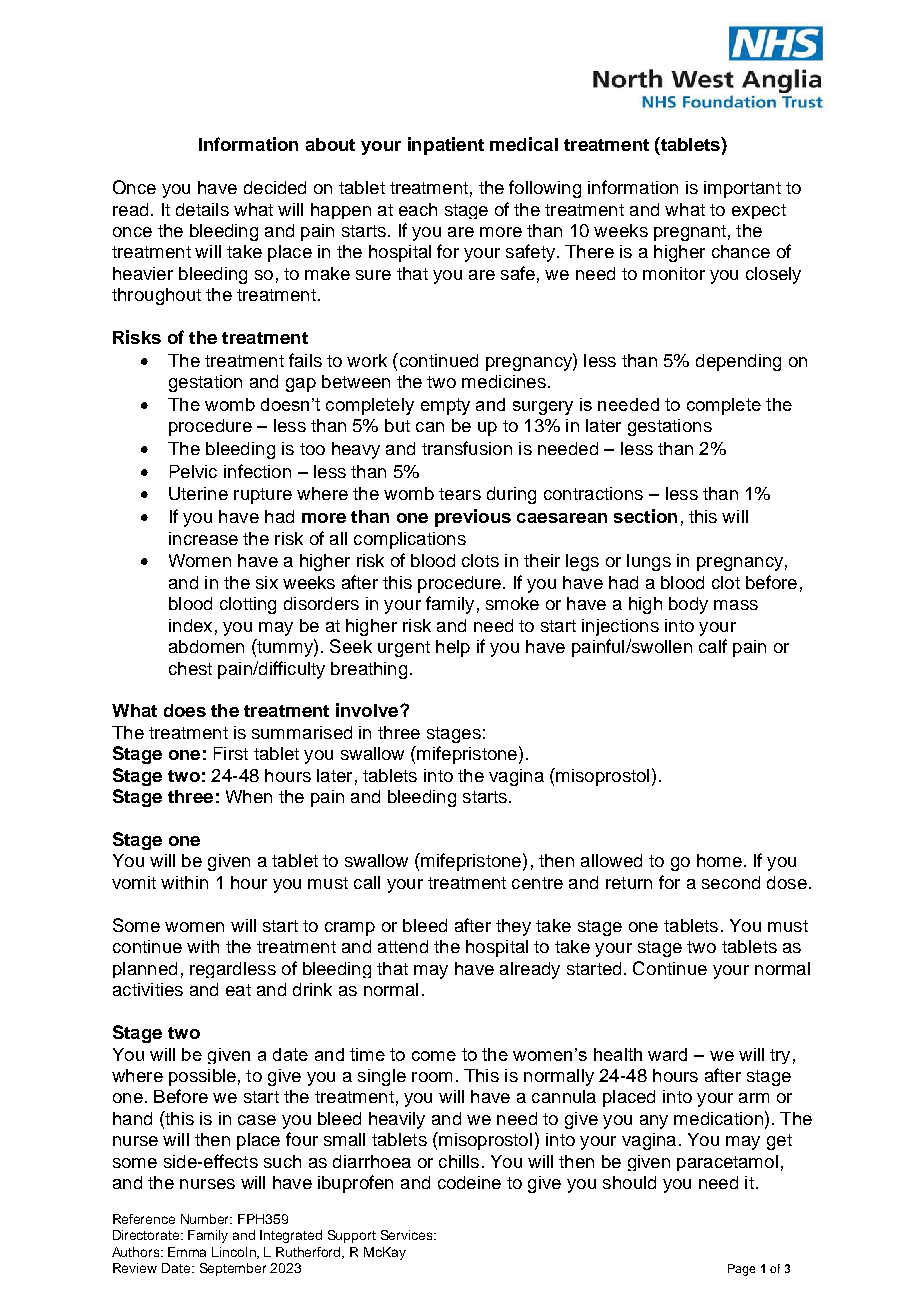 The height and width of the image is (1308, 924). What do you see at coordinates (738, 362) in the image?
I see `depending` at bounding box center [738, 362].
